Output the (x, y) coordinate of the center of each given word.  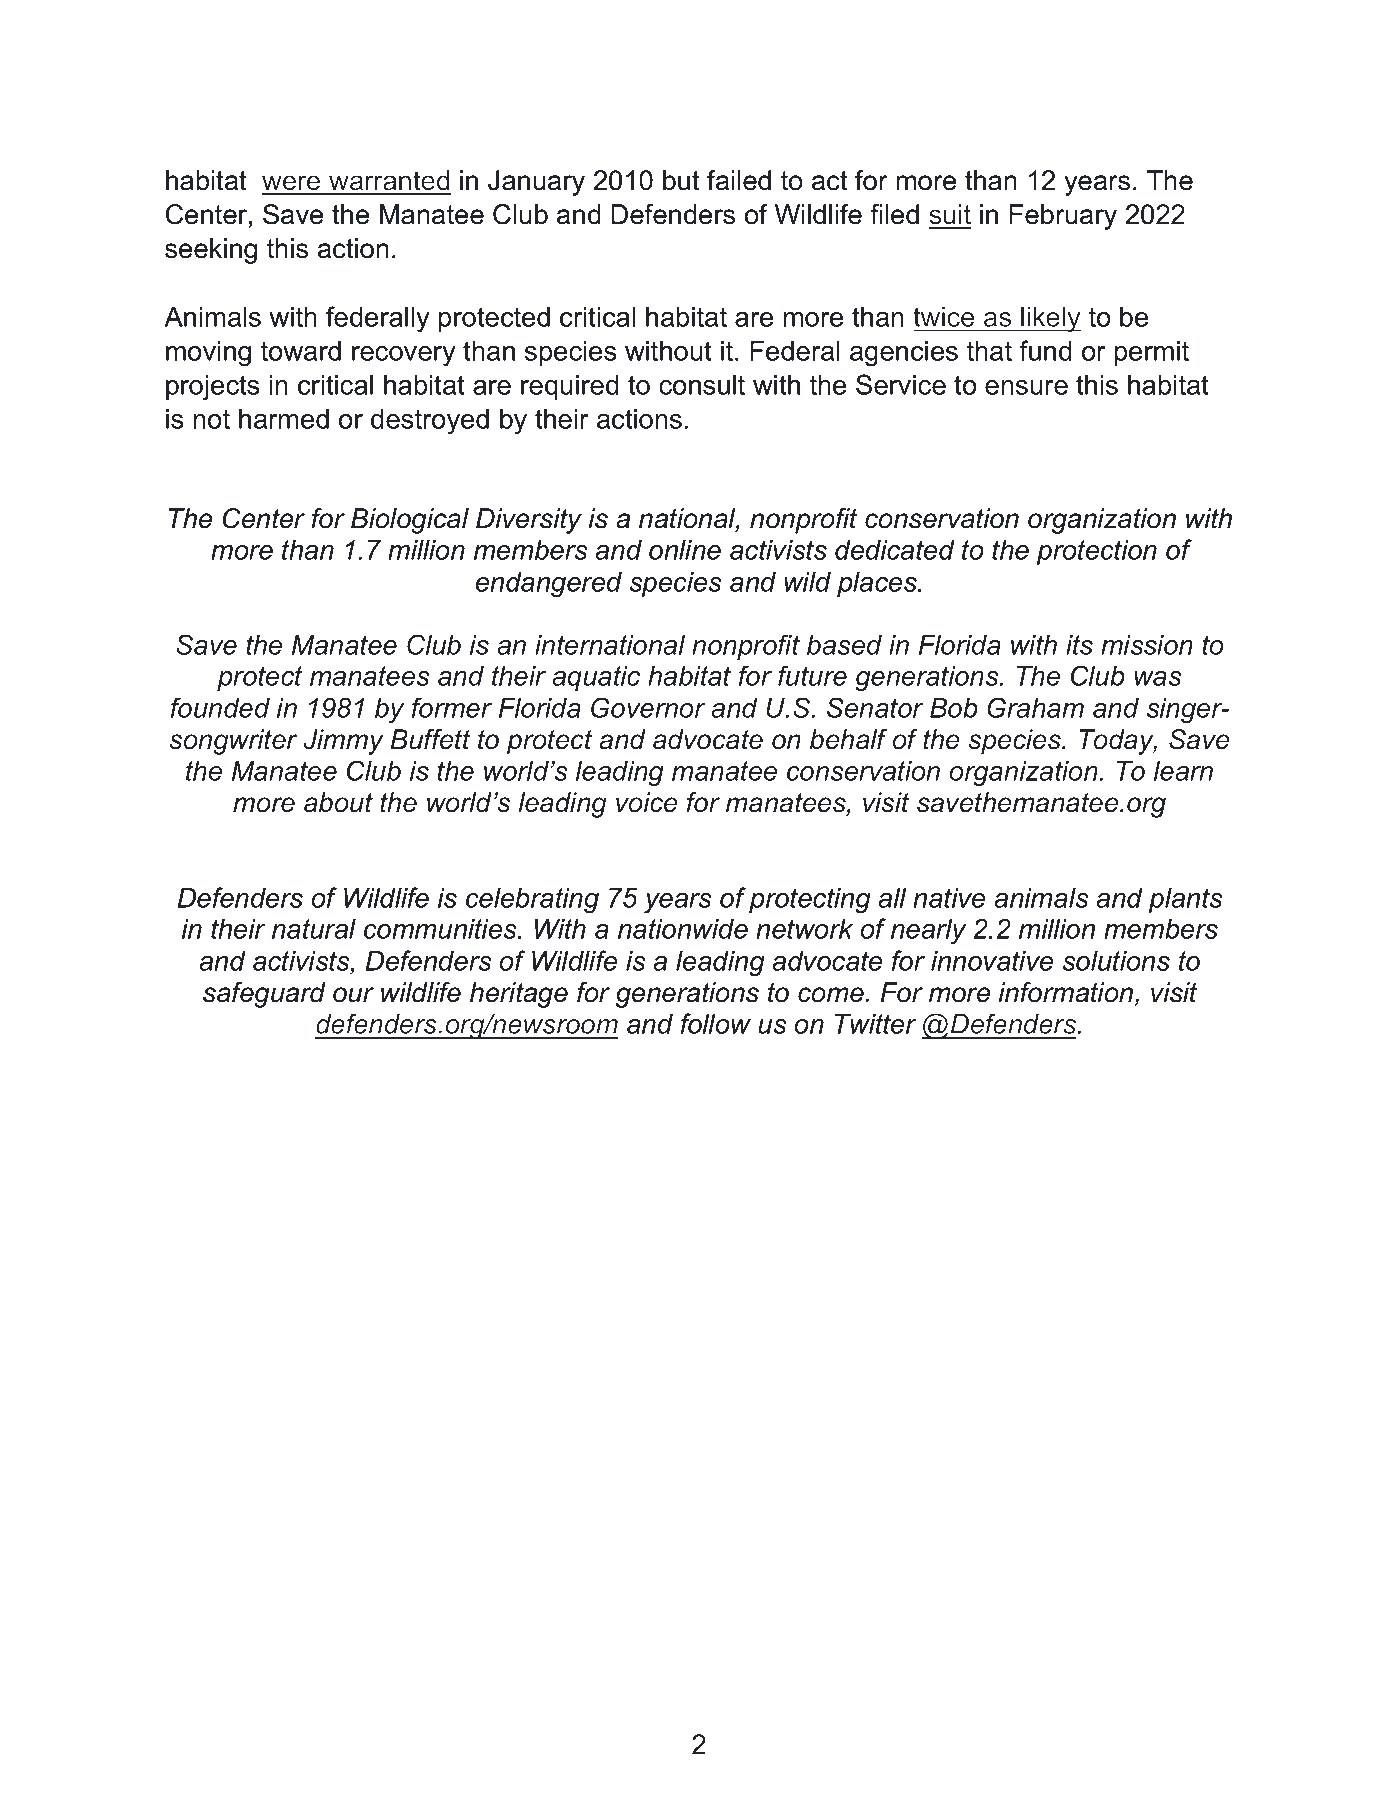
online (685, 550)
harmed (284, 419)
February (1063, 217)
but (681, 180)
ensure (1026, 387)
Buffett (430, 739)
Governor (648, 707)
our (353, 995)
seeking (211, 251)
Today (1118, 742)
